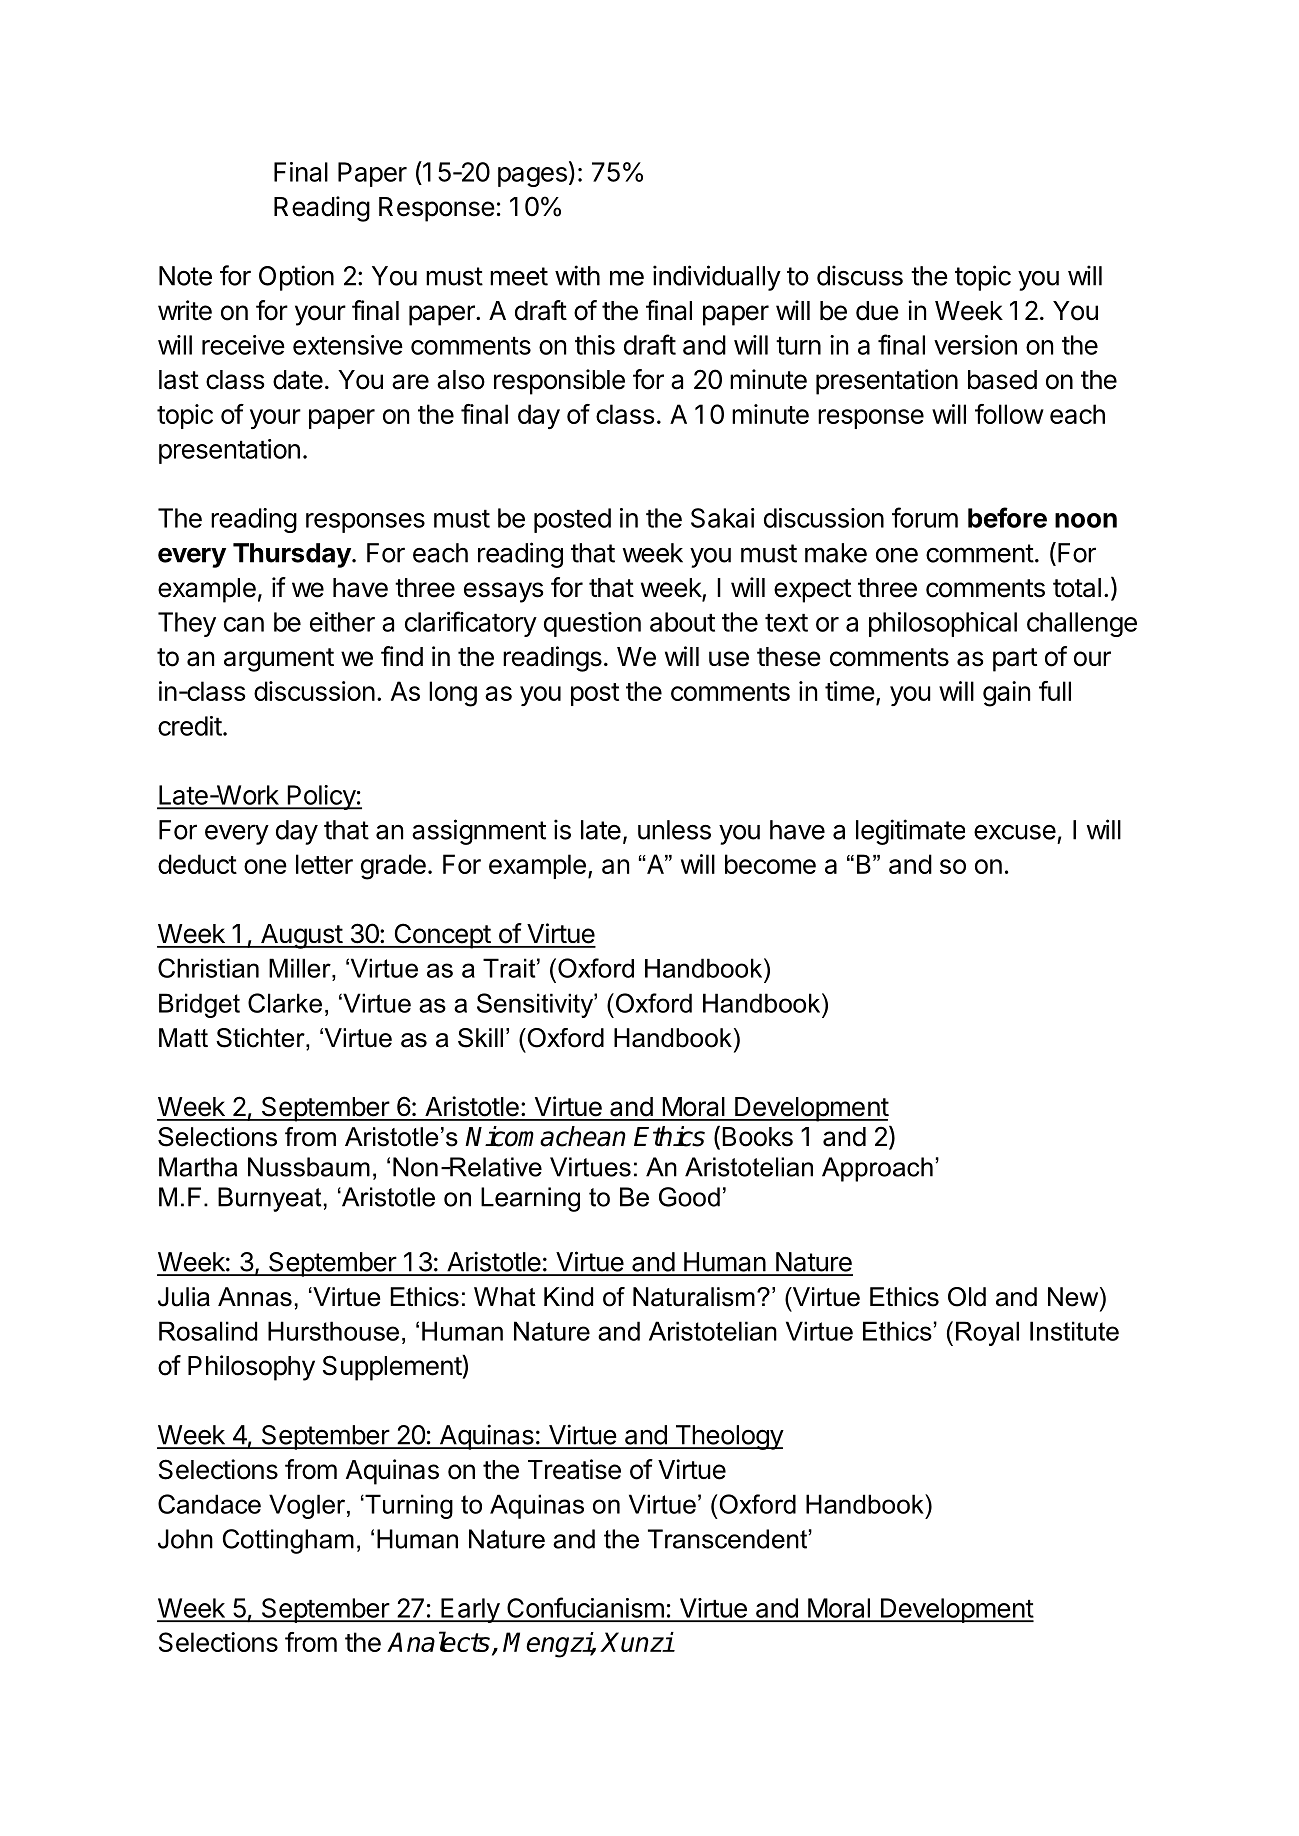  Describe the element at coordinates (293, 555) in the image. I see `Thursday` at that location.
